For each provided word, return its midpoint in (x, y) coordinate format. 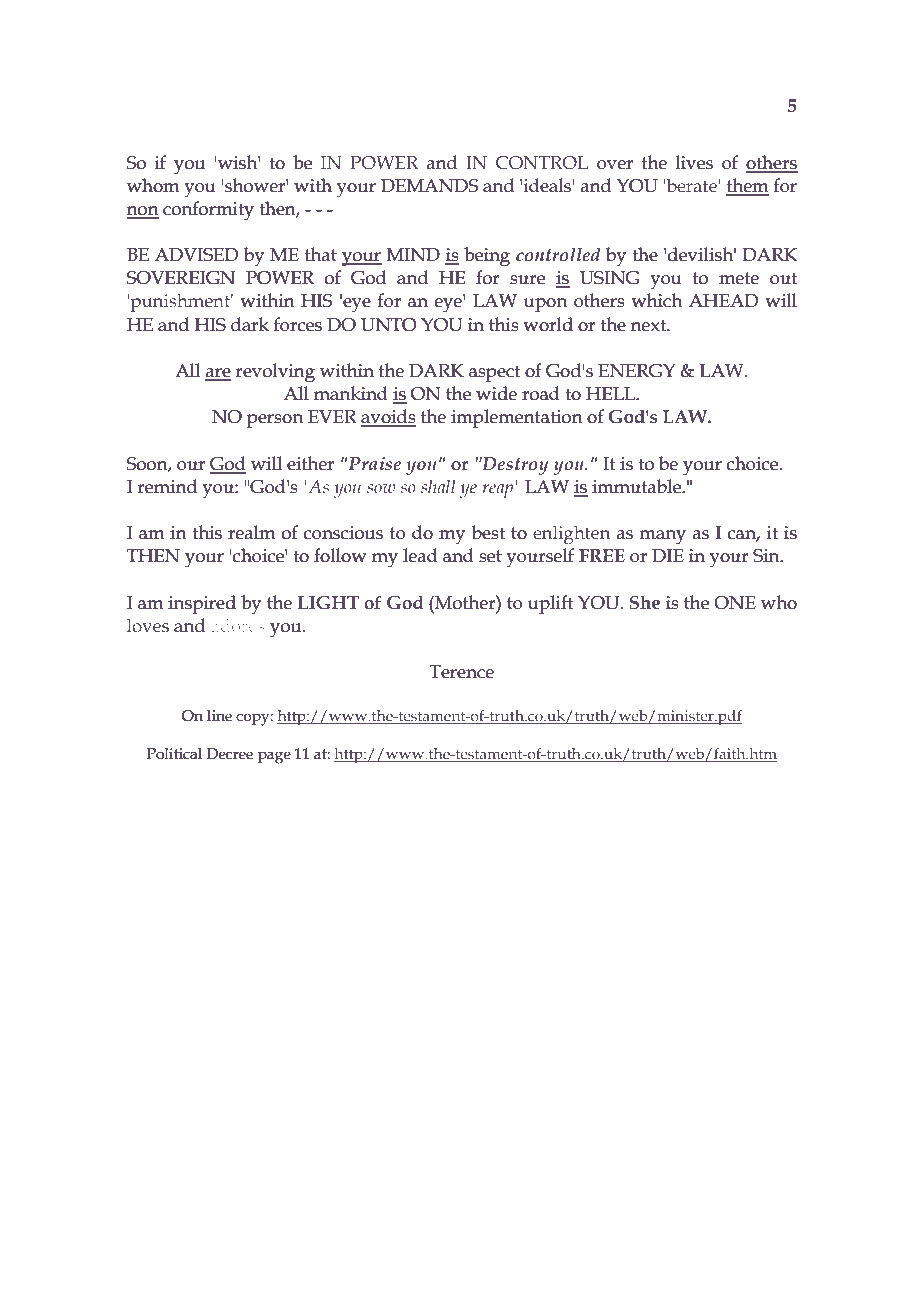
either (310, 463)
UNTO (389, 325)
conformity (208, 211)
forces (298, 324)
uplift (550, 604)
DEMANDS (430, 186)
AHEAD (723, 300)
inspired (202, 604)
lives (694, 162)
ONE (735, 603)
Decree (229, 754)
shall (438, 486)
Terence (461, 672)
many (662, 537)
